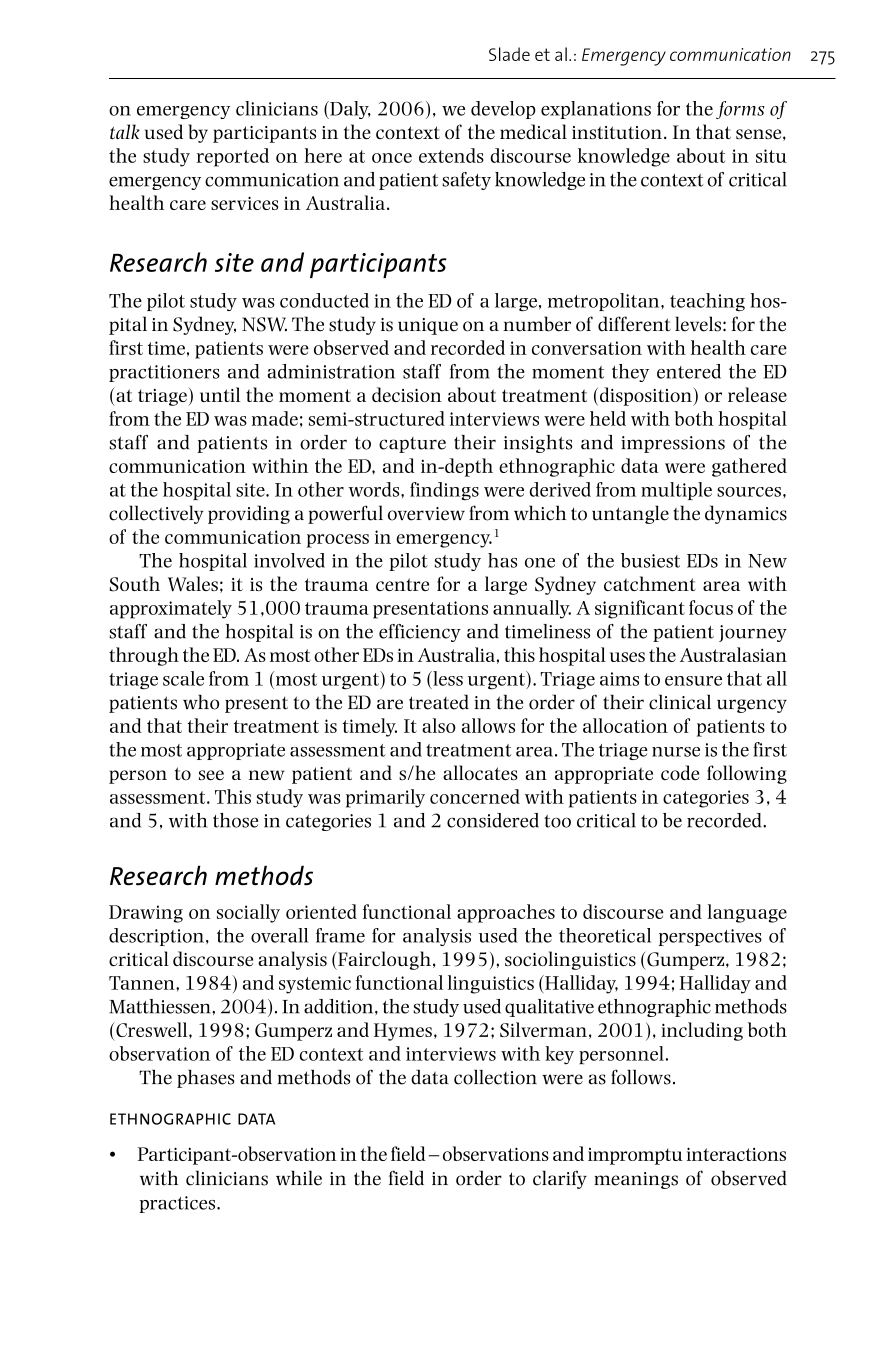  I want to click on reported, so click(233, 157).
